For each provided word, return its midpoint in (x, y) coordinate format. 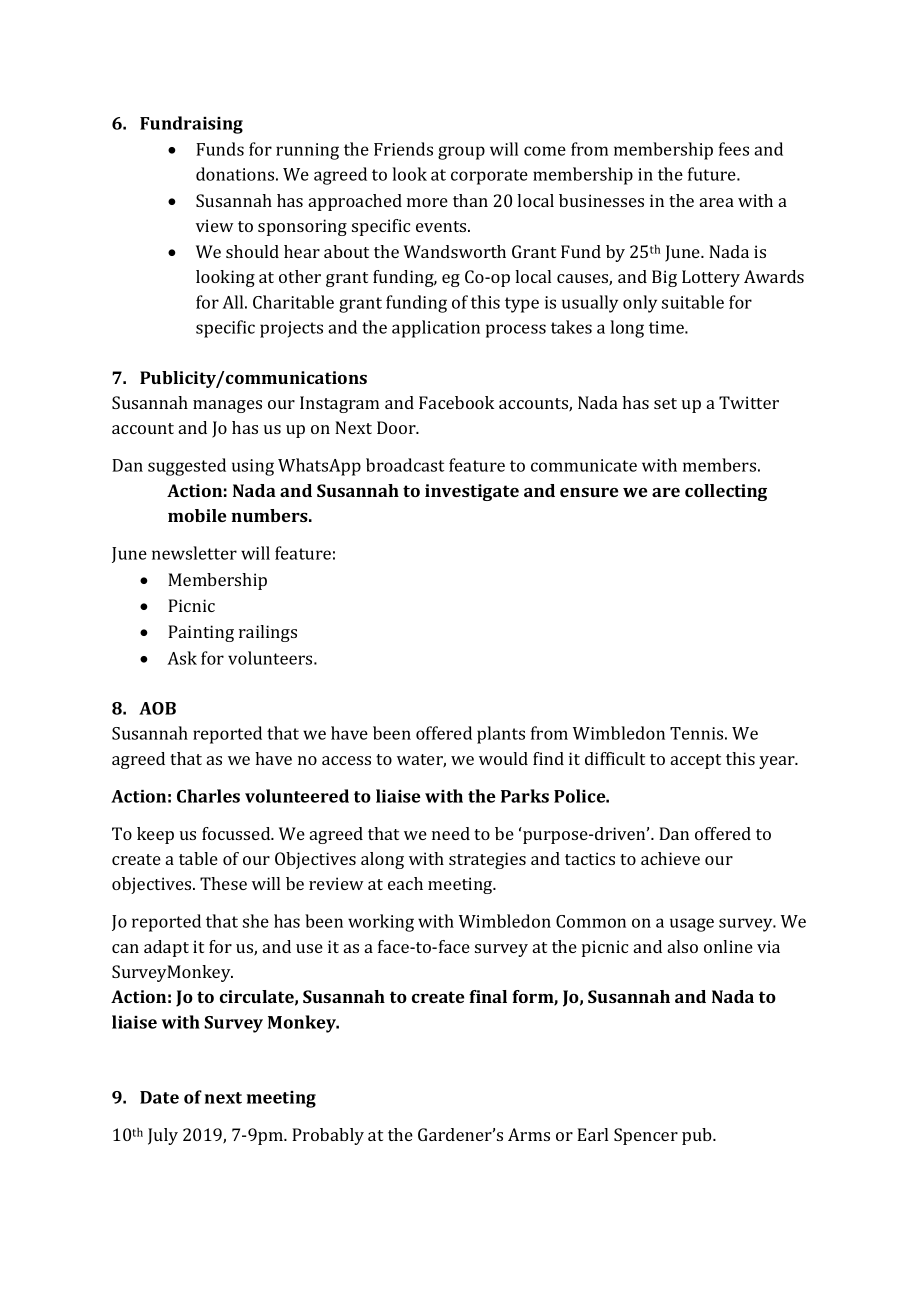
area (717, 202)
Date (159, 1097)
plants (501, 735)
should (252, 251)
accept (696, 761)
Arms (529, 1134)
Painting (201, 633)
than (470, 200)
